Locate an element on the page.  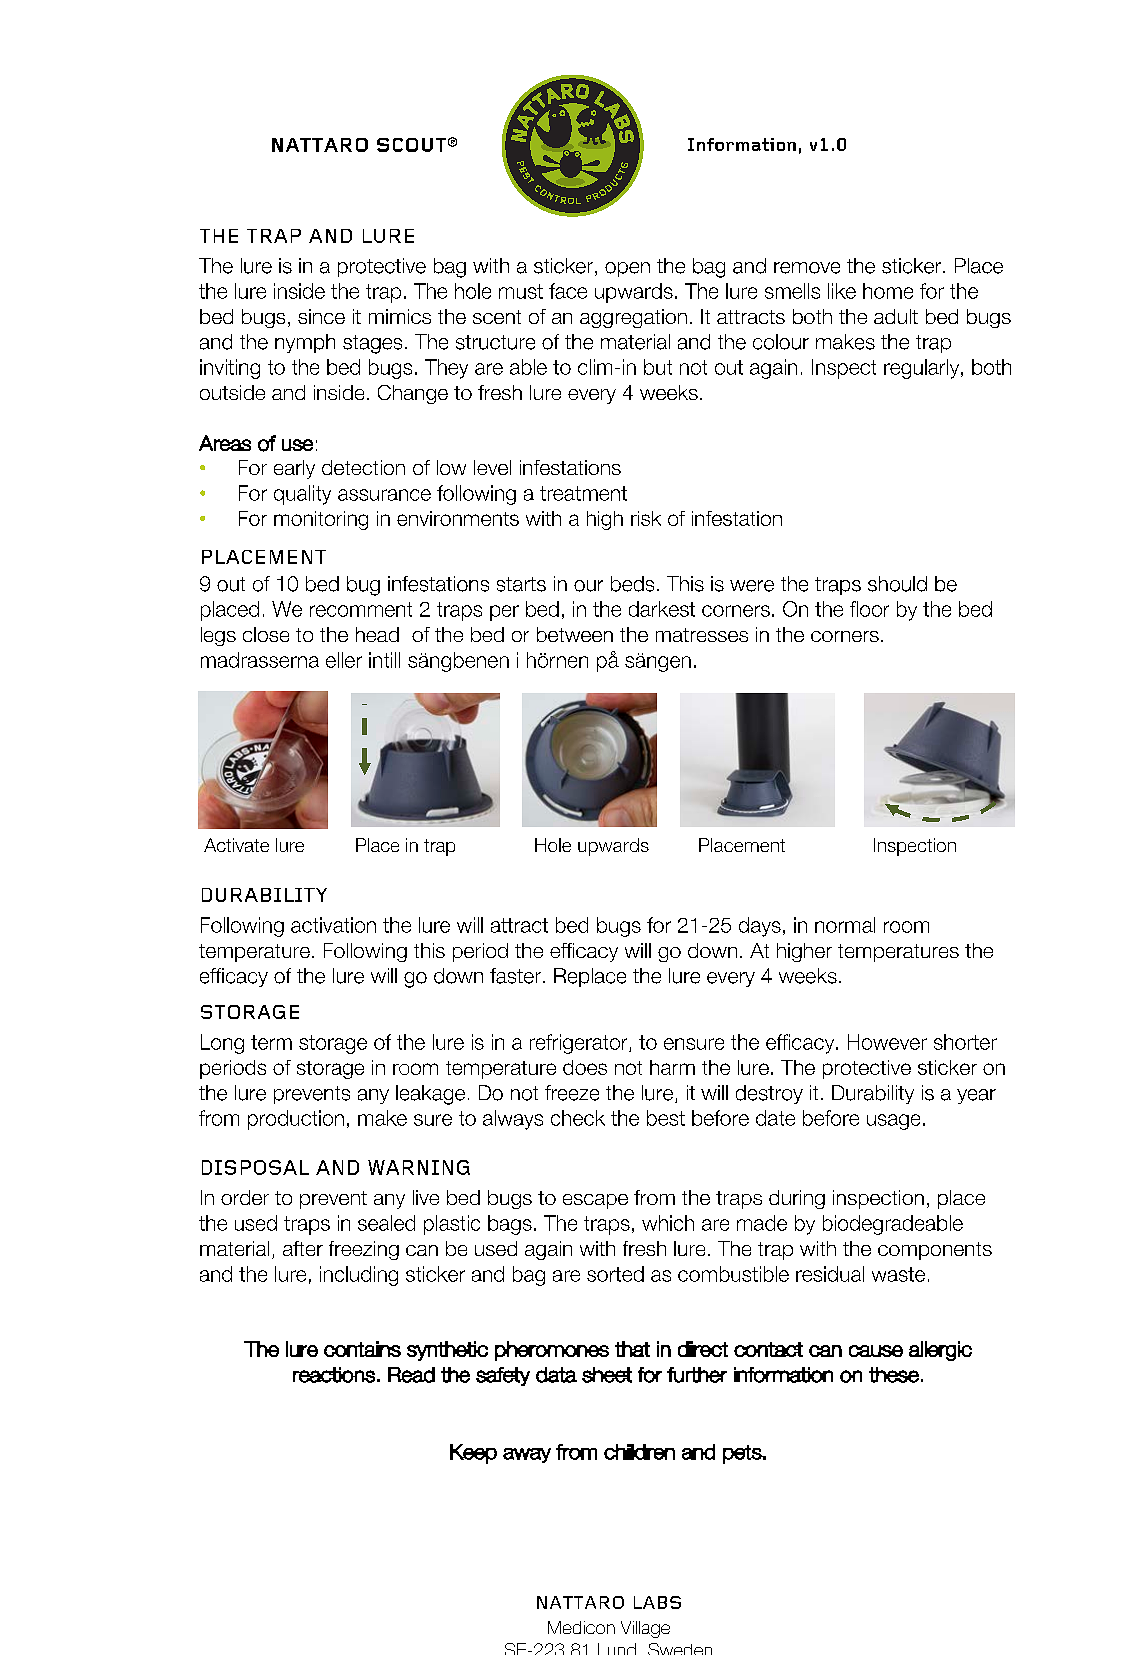
Keep is located at coordinates (473, 1454).
